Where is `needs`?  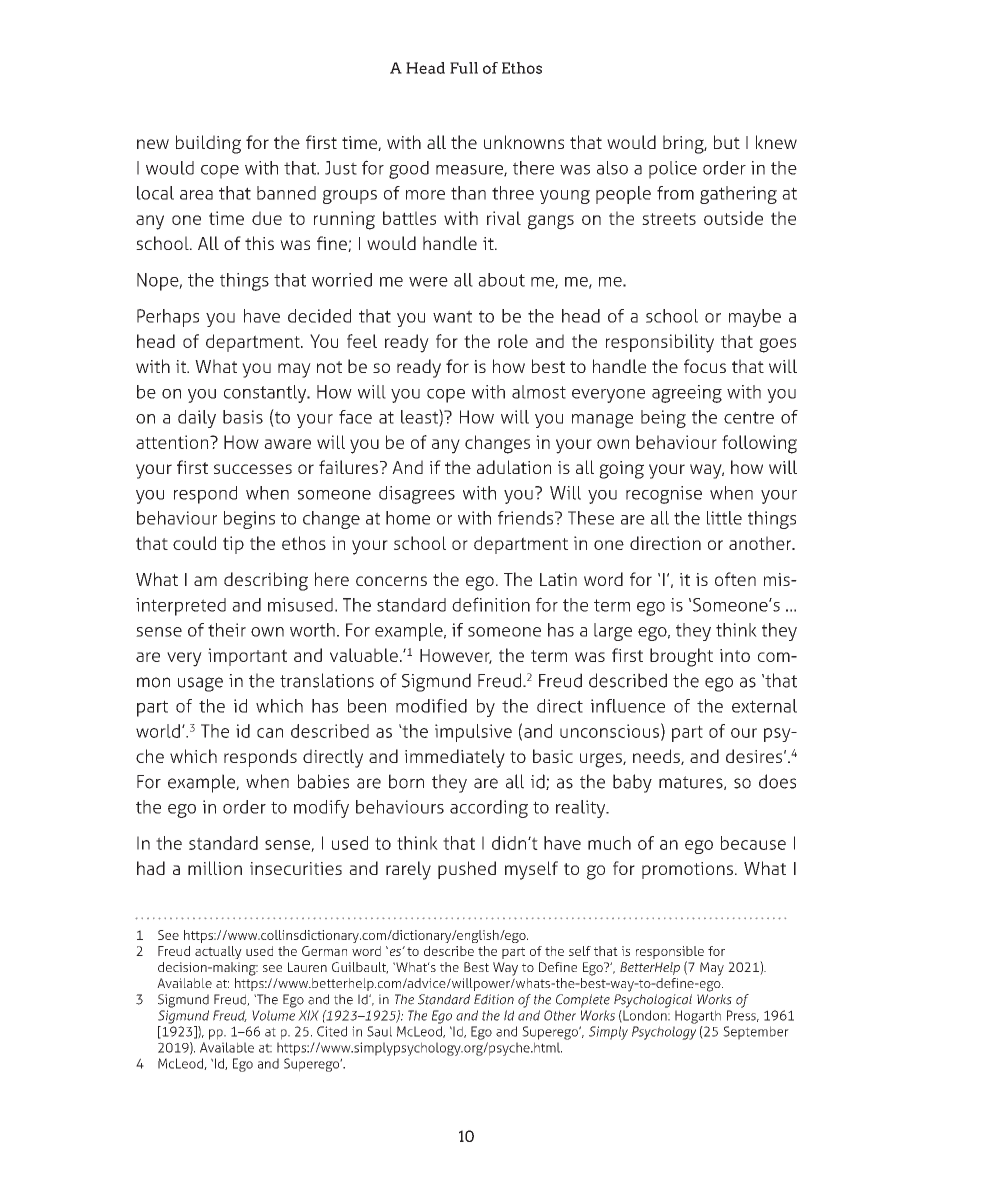 needs is located at coordinates (657, 757).
